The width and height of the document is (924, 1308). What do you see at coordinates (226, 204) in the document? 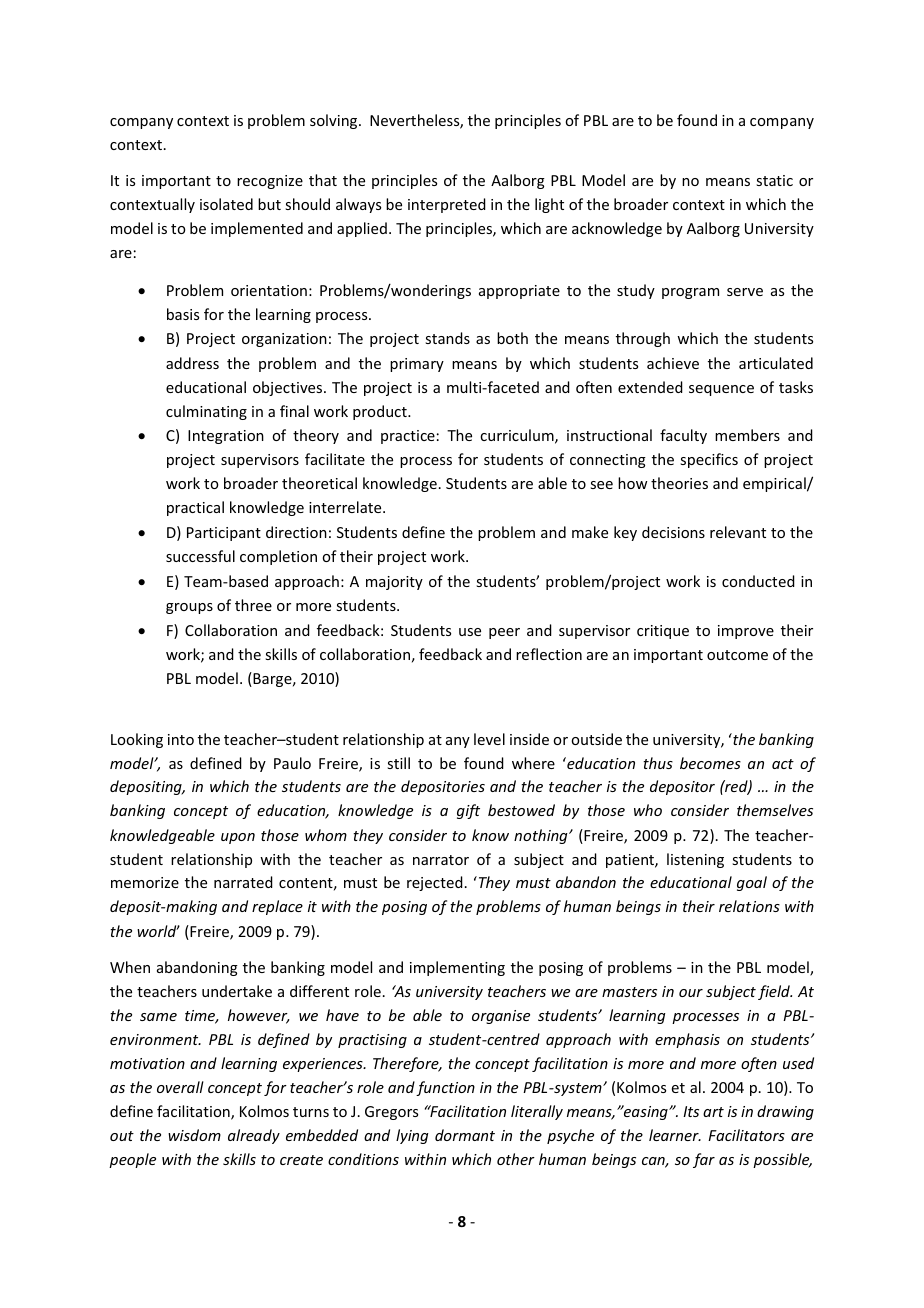
I see `isolated` at bounding box center [226, 204].
